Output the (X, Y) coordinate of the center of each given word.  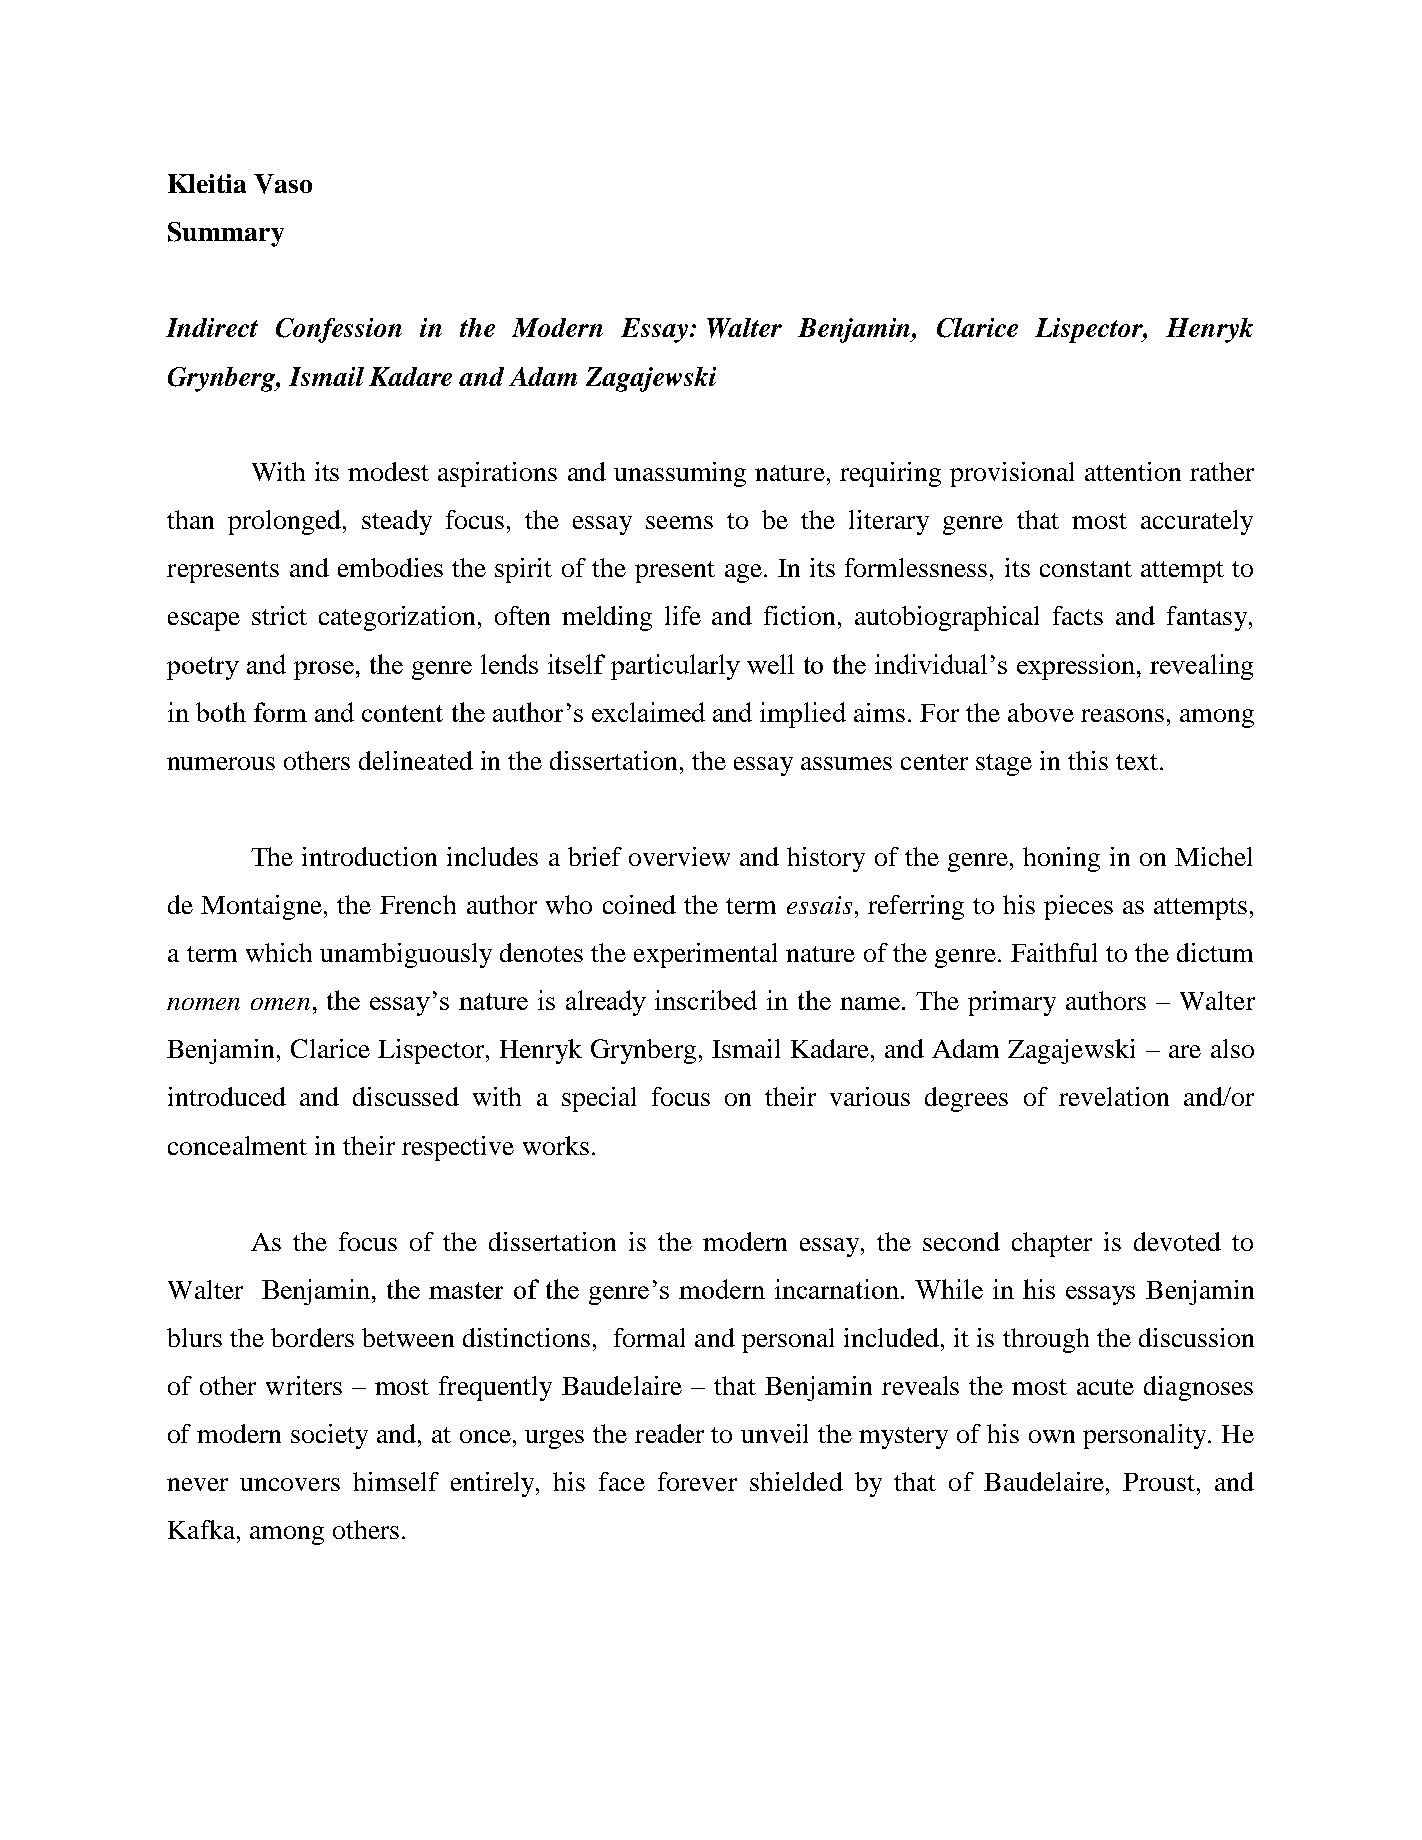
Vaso (283, 184)
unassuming (680, 474)
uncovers (290, 1484)
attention (1133, 471)
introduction (369, 856)
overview (679, 856)
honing (1061, 859)
